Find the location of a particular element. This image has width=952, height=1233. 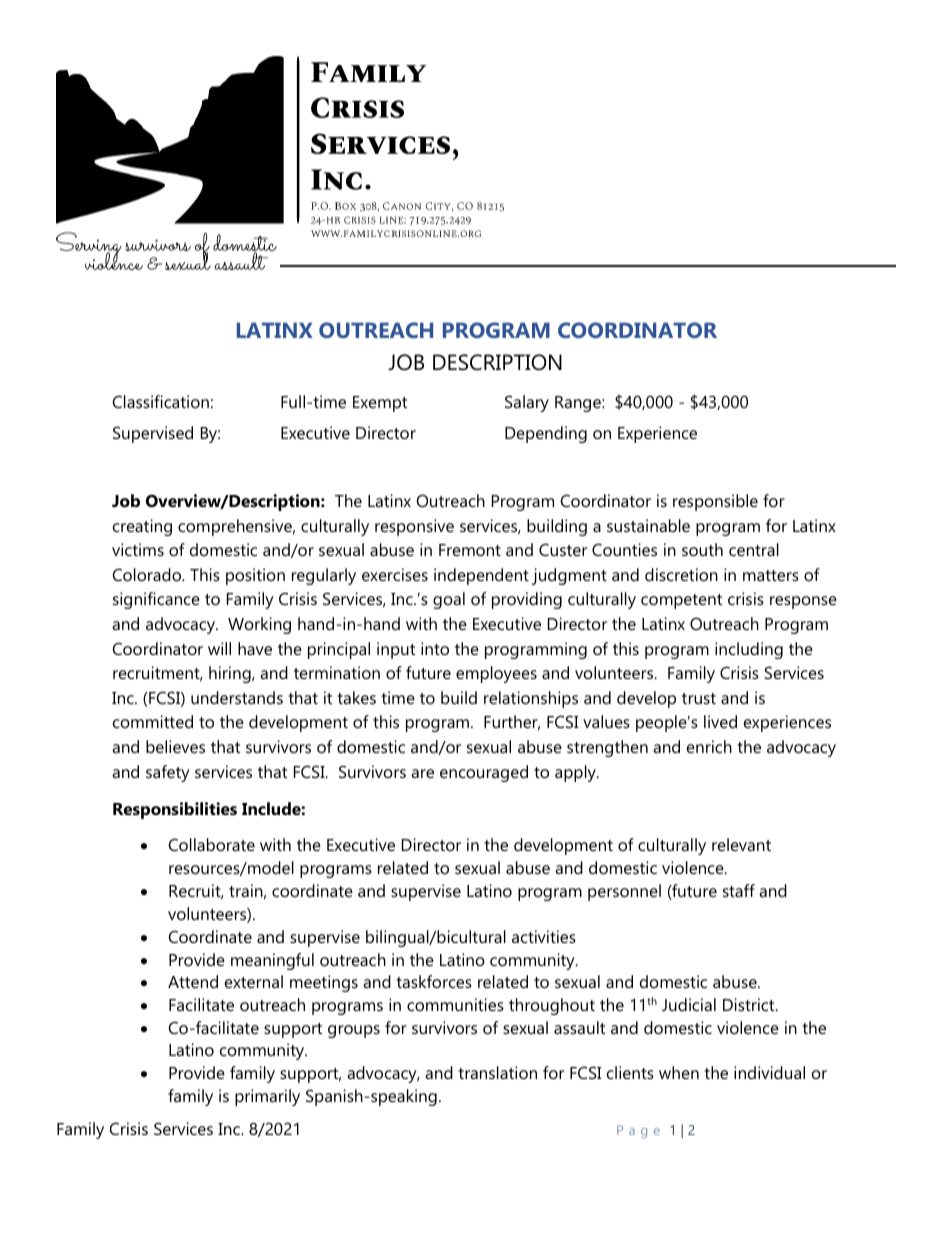

responsible is located at coordinates (715, 502).
